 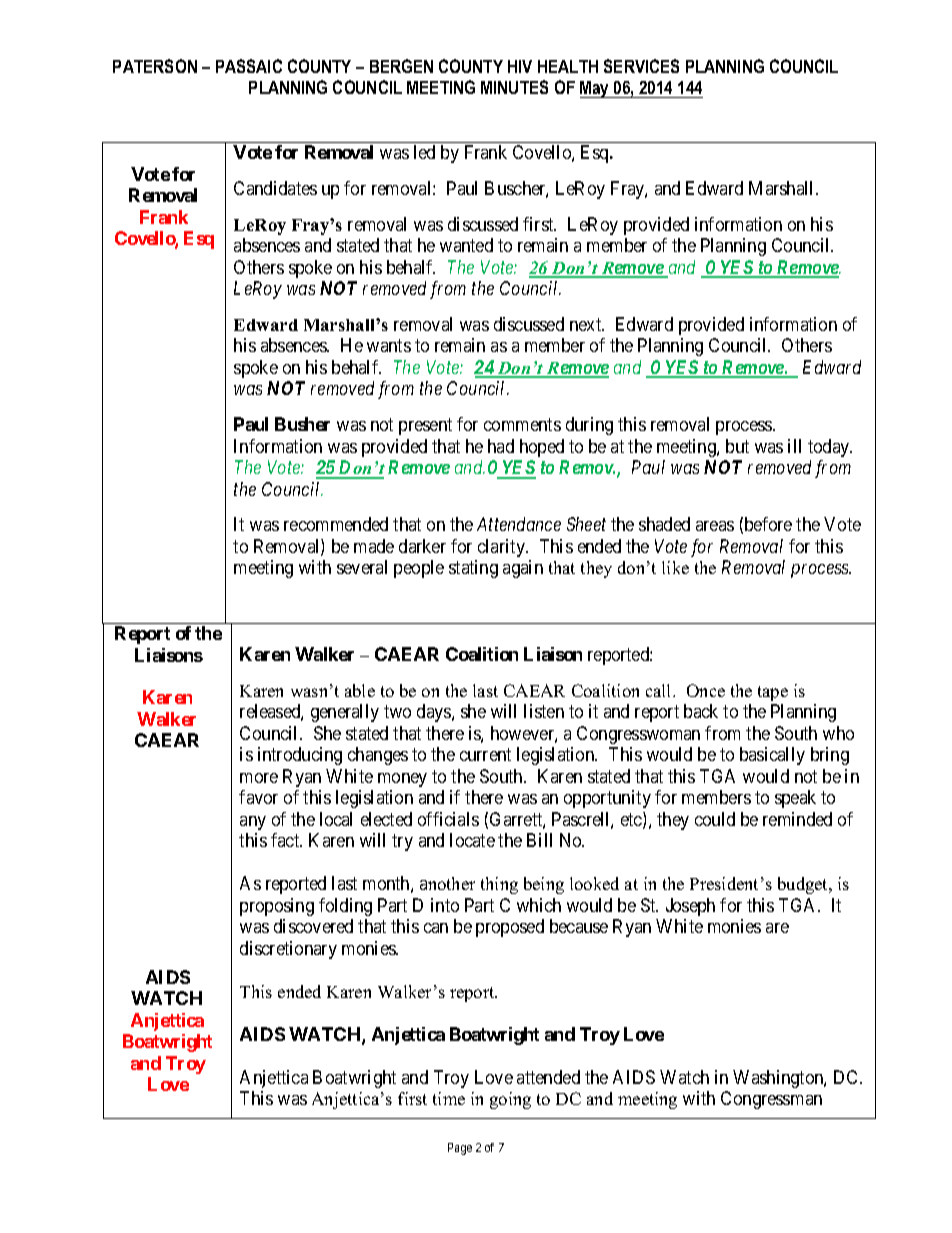 What do you see at coordinates (641, 66) in the page?
I see `SERVICES` at bounding box center [641, 66].
